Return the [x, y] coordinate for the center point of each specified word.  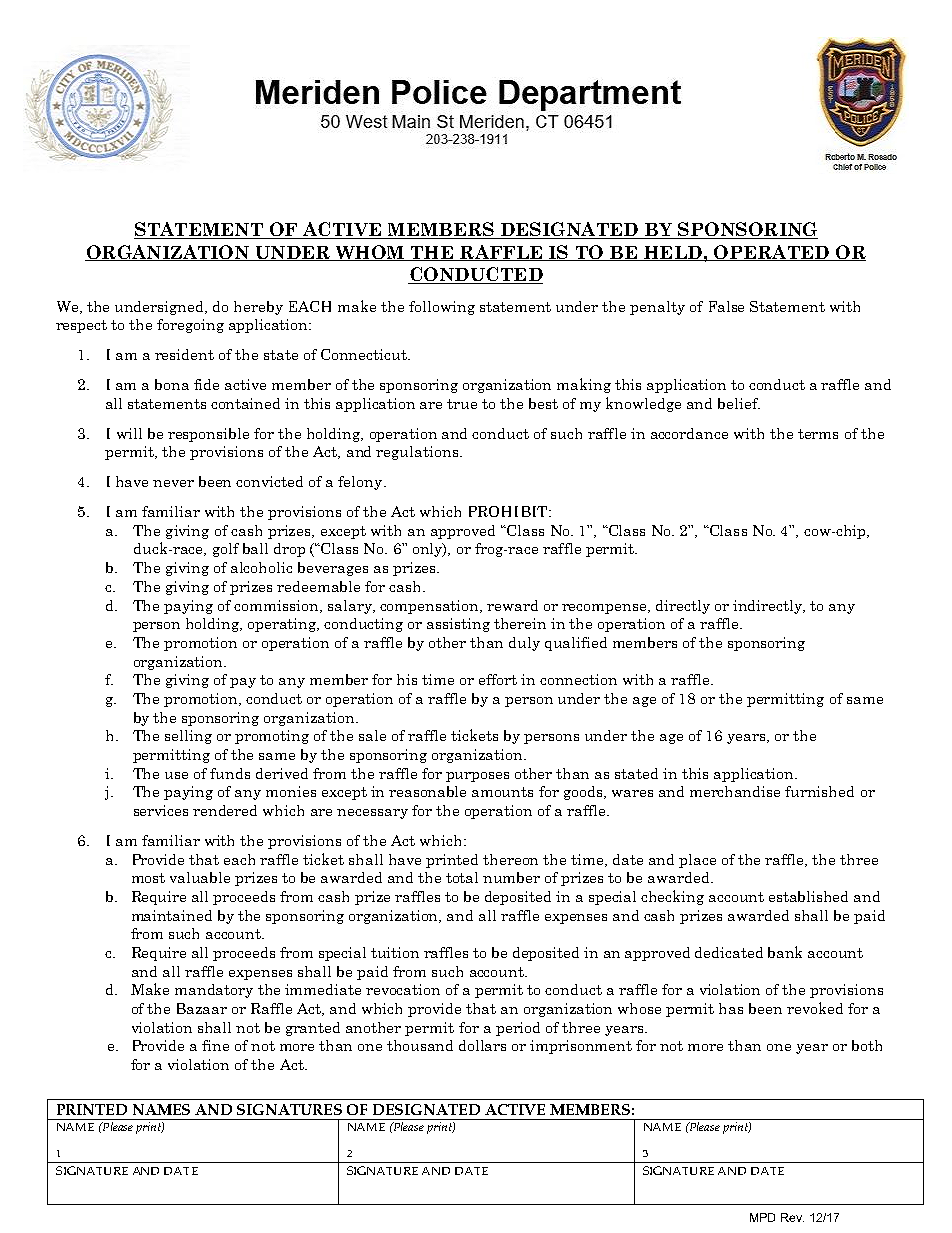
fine [215, 1045]
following [442, 308]
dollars [482, 1045]
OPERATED [771, 253]
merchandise [735, 791]
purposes [477, 777]
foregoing [190, 326]
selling [188, 737]
